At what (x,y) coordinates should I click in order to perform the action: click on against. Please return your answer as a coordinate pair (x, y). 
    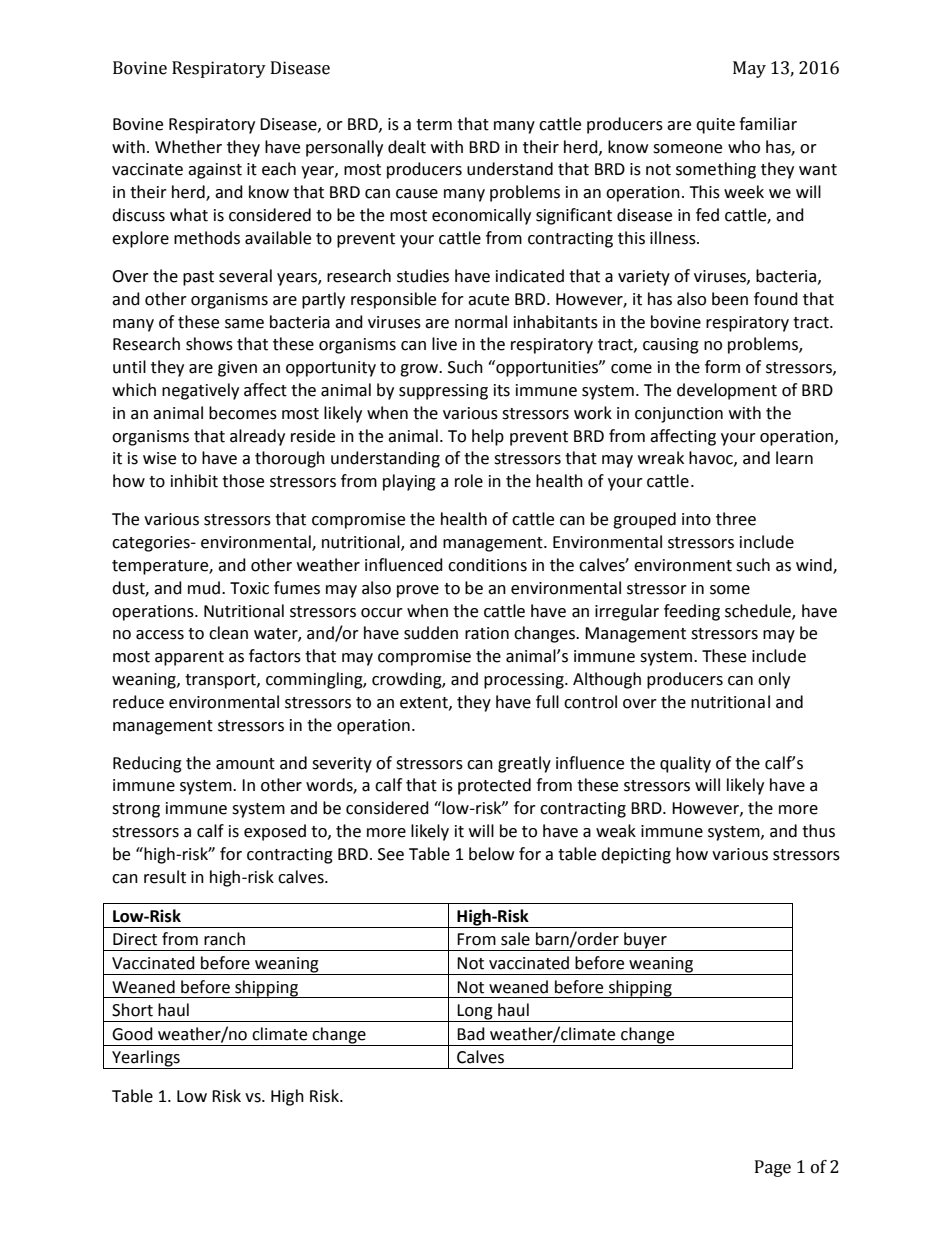
    Looking at the image, I should click on (215, 171).
